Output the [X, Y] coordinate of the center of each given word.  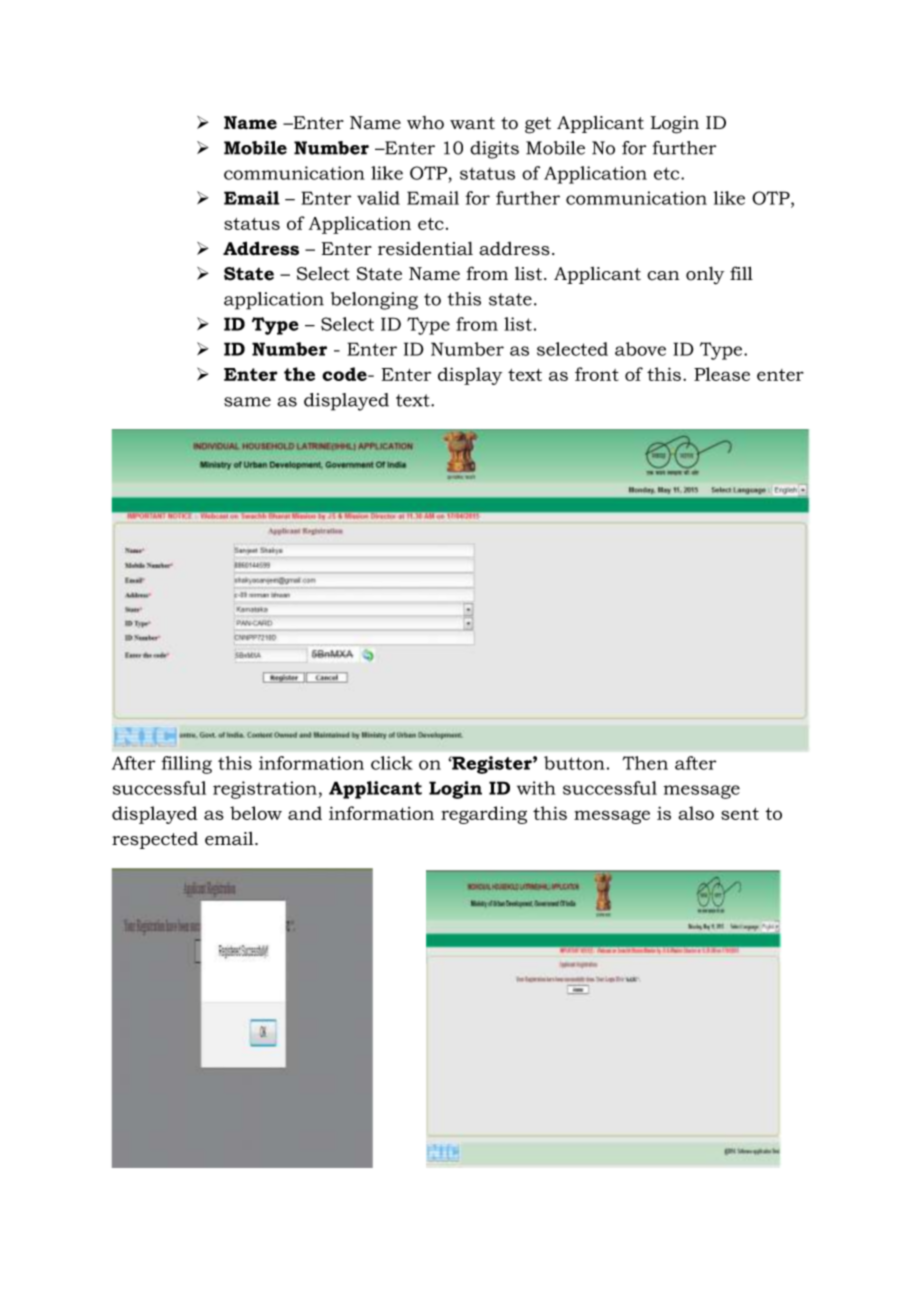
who [425, 123]
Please [722, 374]
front [597, 374]
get [538, 125]
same [247, 402]
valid [378, 198]
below [256, 813]
